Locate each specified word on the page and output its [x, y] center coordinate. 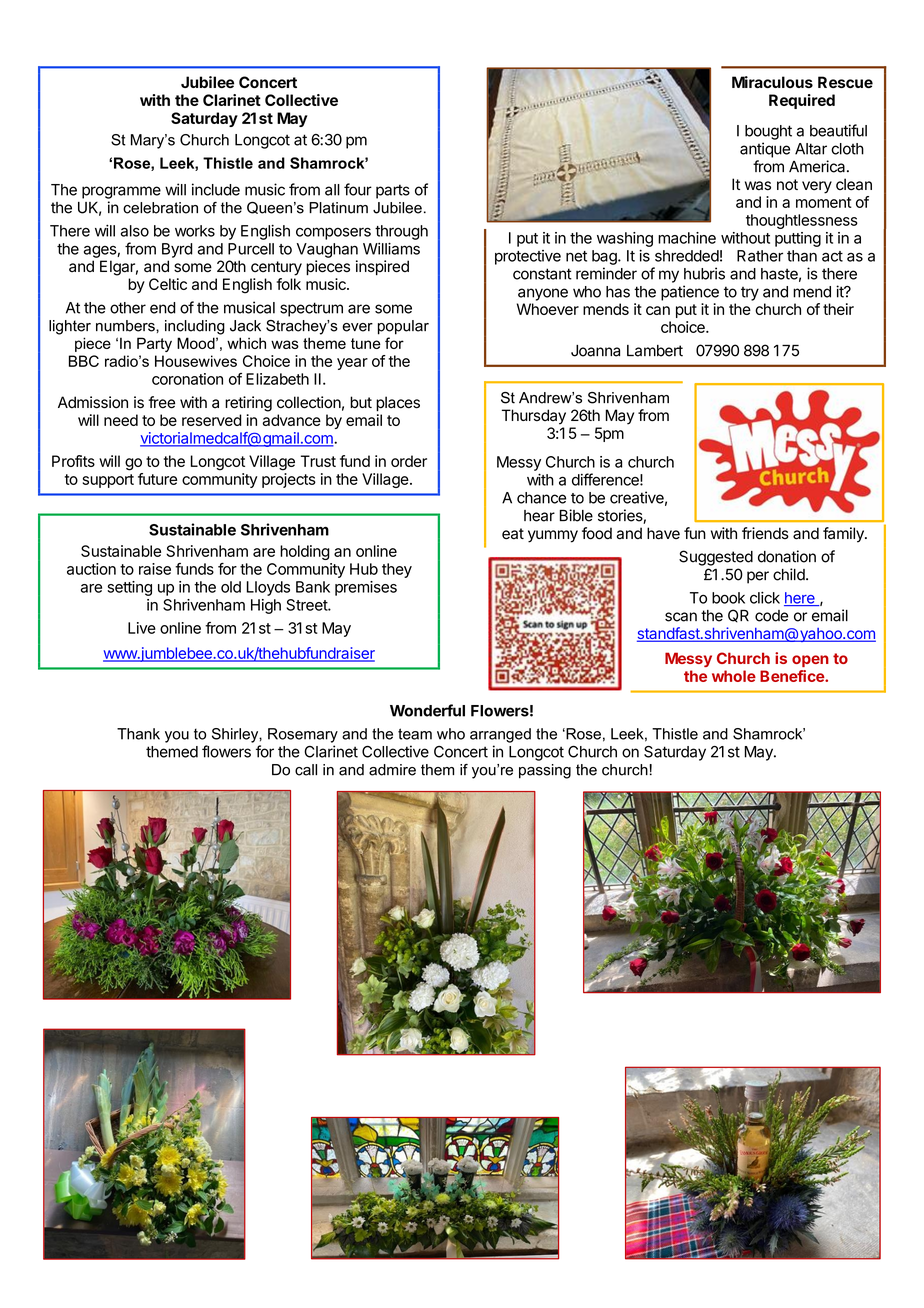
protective [528, 257]
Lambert [655, 351]
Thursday [534, 417]
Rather [760, 256]
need [121, 420]
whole [734, 676]
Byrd [177, 250]
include [216, 189]
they [397, 570]
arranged [500, 735]
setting [129, 588]
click [765, 597]
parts [393, 191]
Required [802, 101]
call [306, 770]
